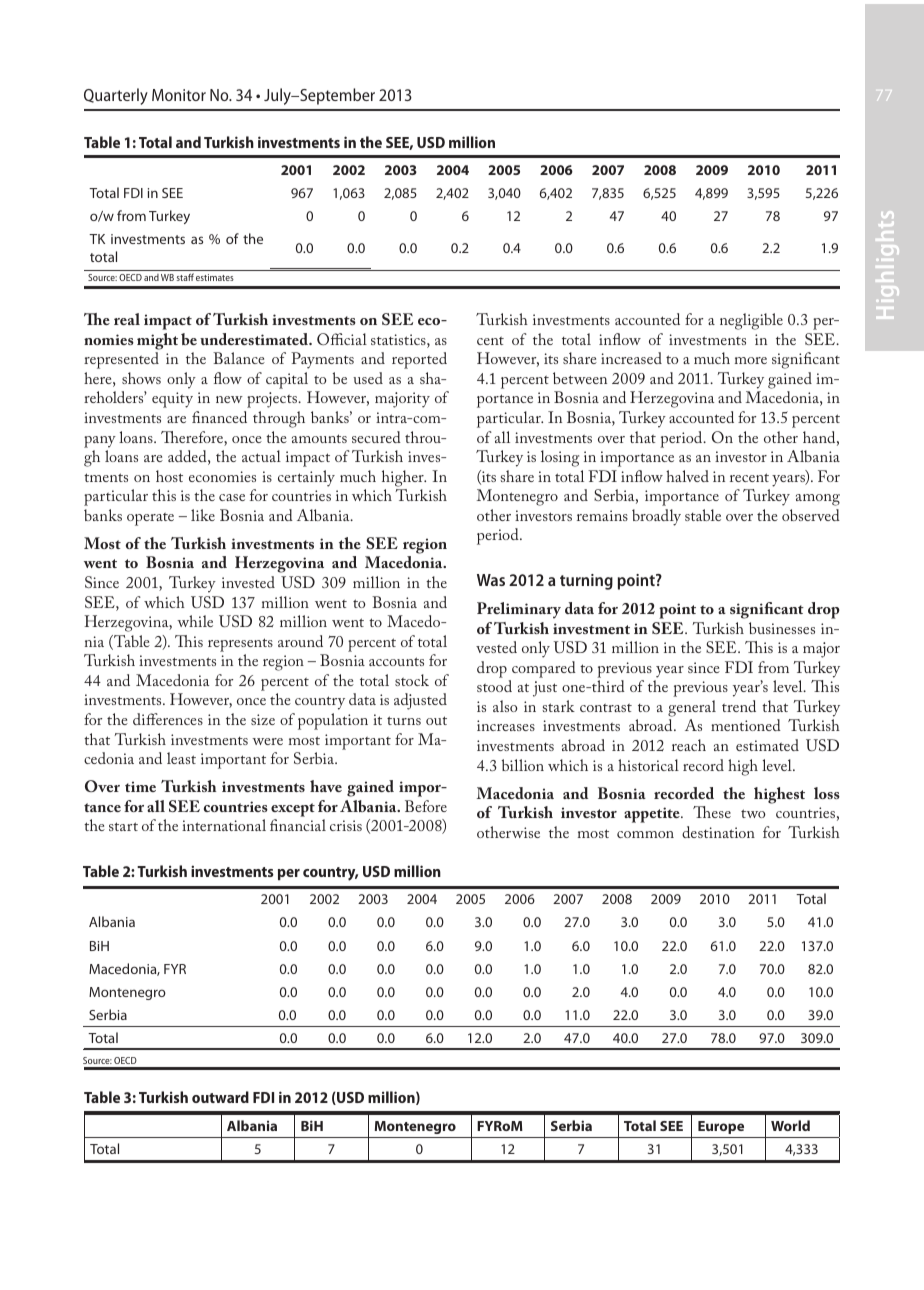 The height and width of the screenshot is (1290, 924). Describe the element at coordinates (491, 580) in the screenshot. I see `Was` at that location.
